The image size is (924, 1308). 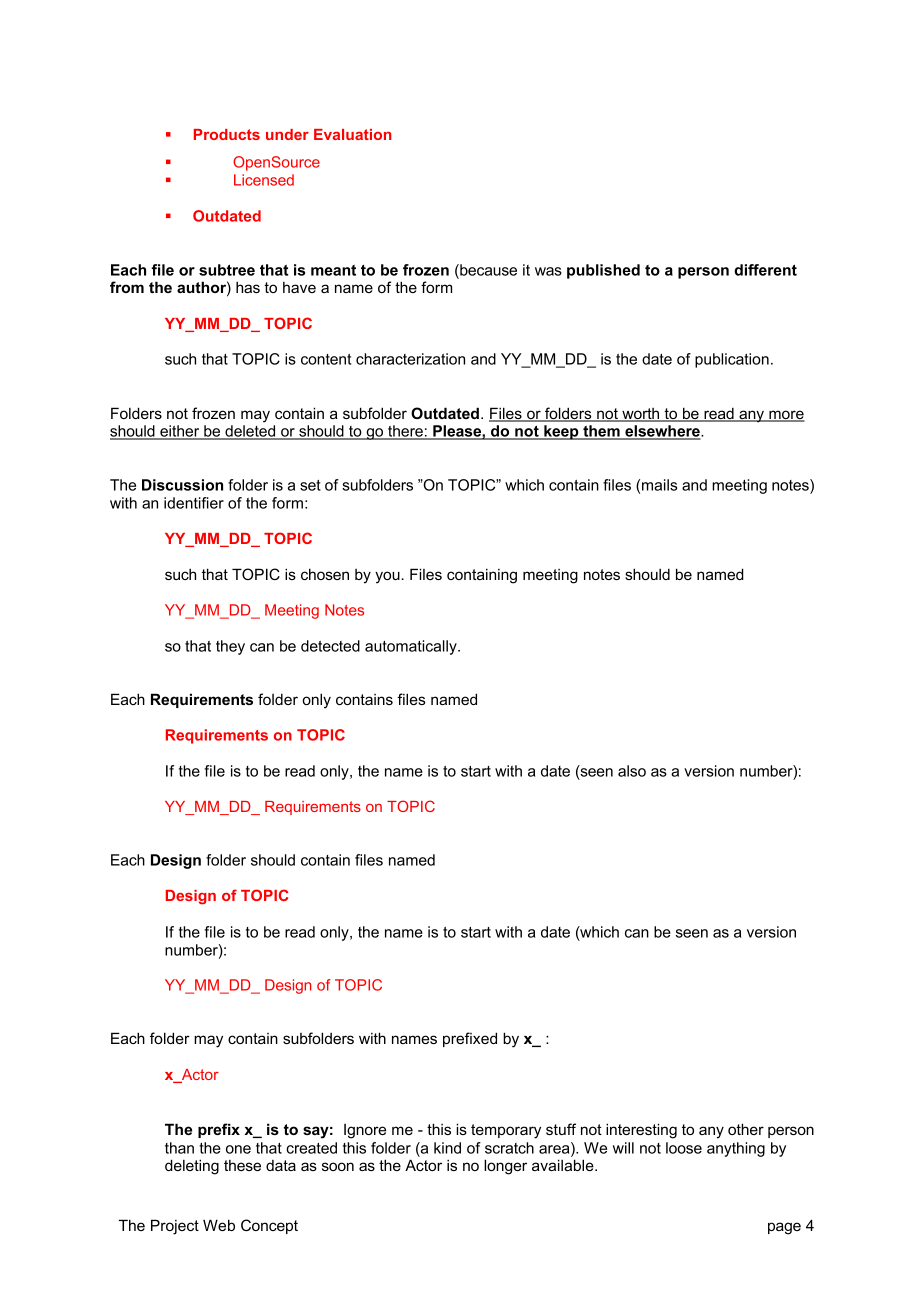 What do you see at coordinates (765, 270) in the page?
I see `different` at bounding box center [765, 270].
